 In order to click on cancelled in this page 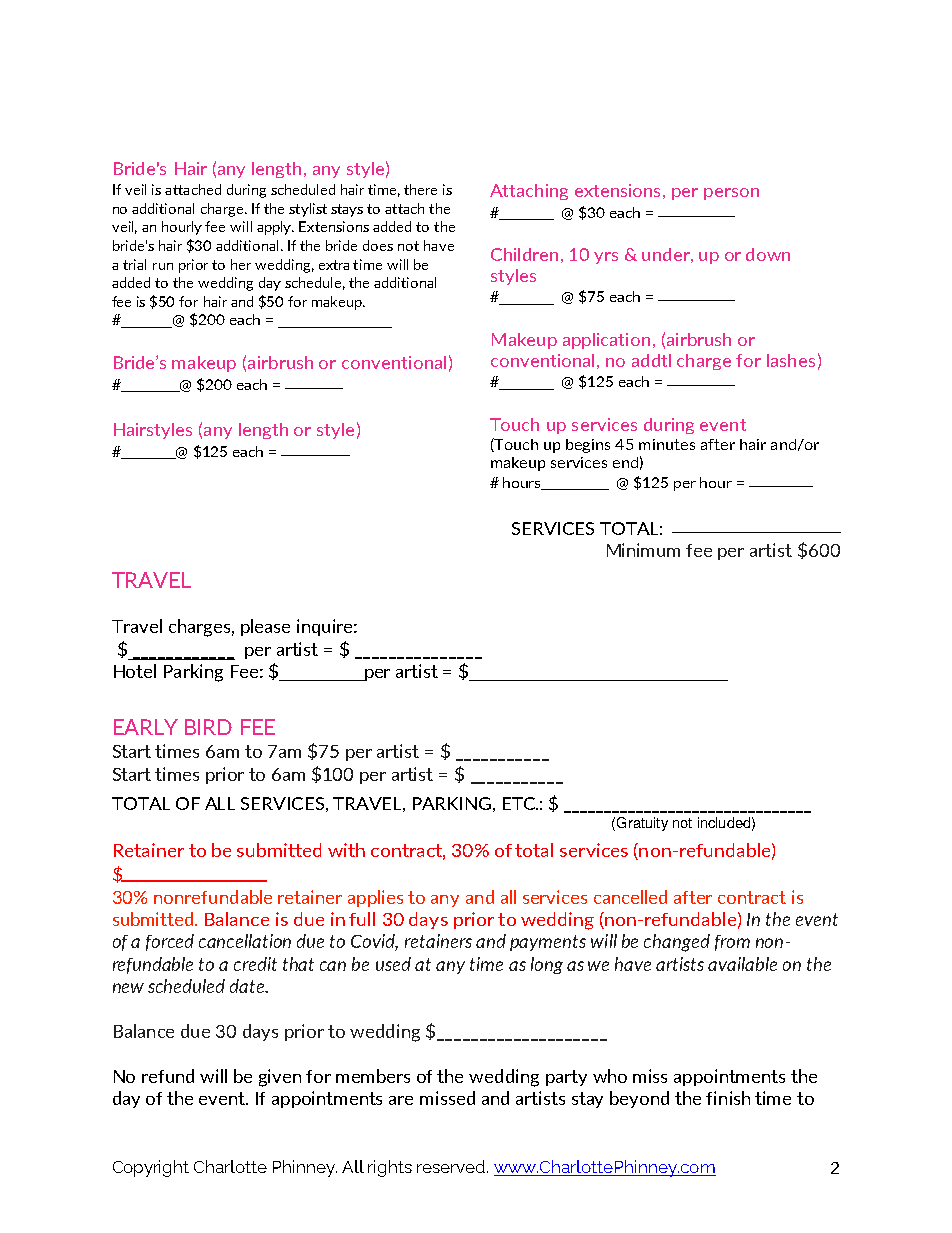, I will do `click(630, 897)`.
